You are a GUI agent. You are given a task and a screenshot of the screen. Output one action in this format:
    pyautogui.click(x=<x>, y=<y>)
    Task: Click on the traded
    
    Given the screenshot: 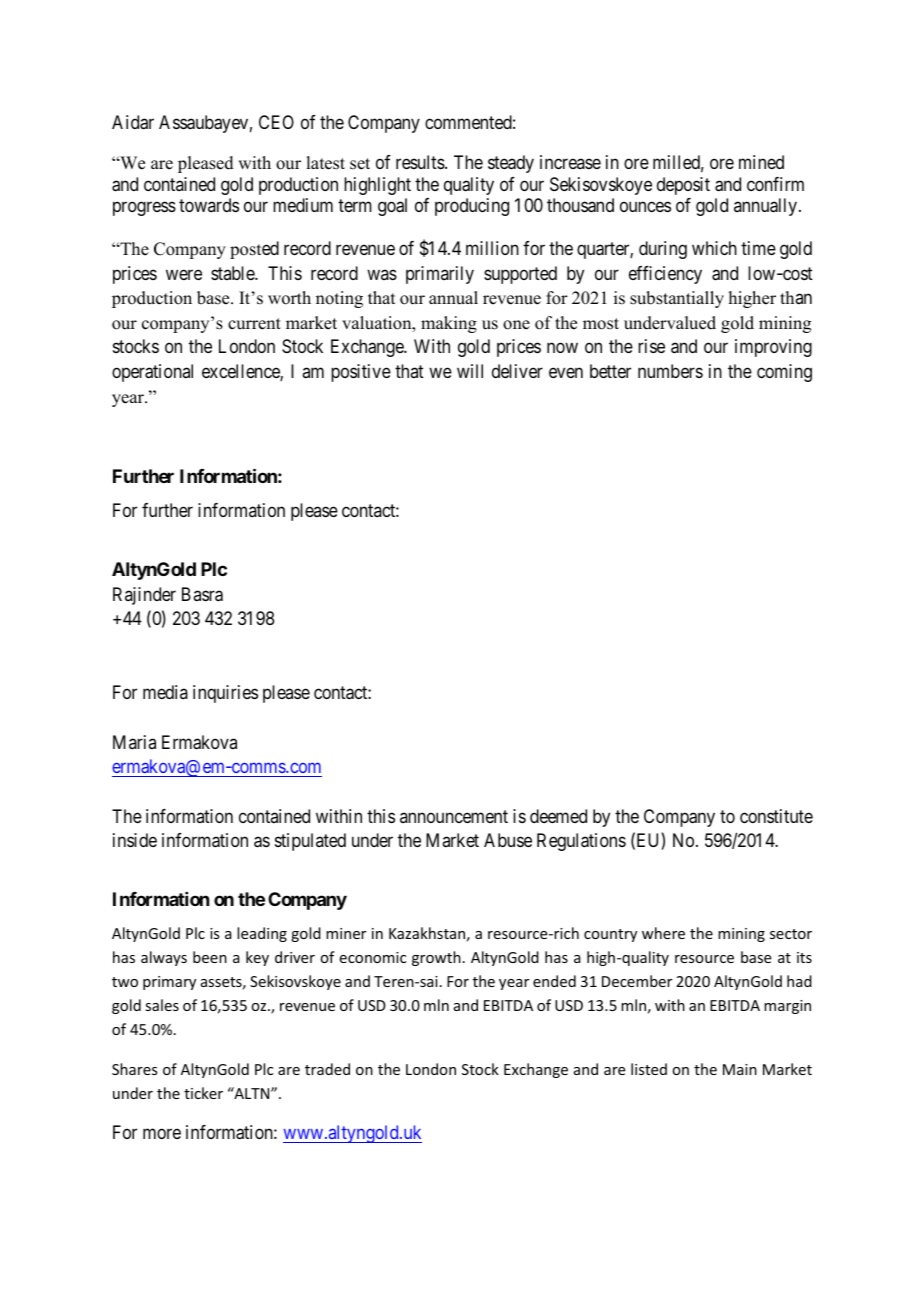 What is the action you would take?
    pyautogui.click(x=327, y=1069)
